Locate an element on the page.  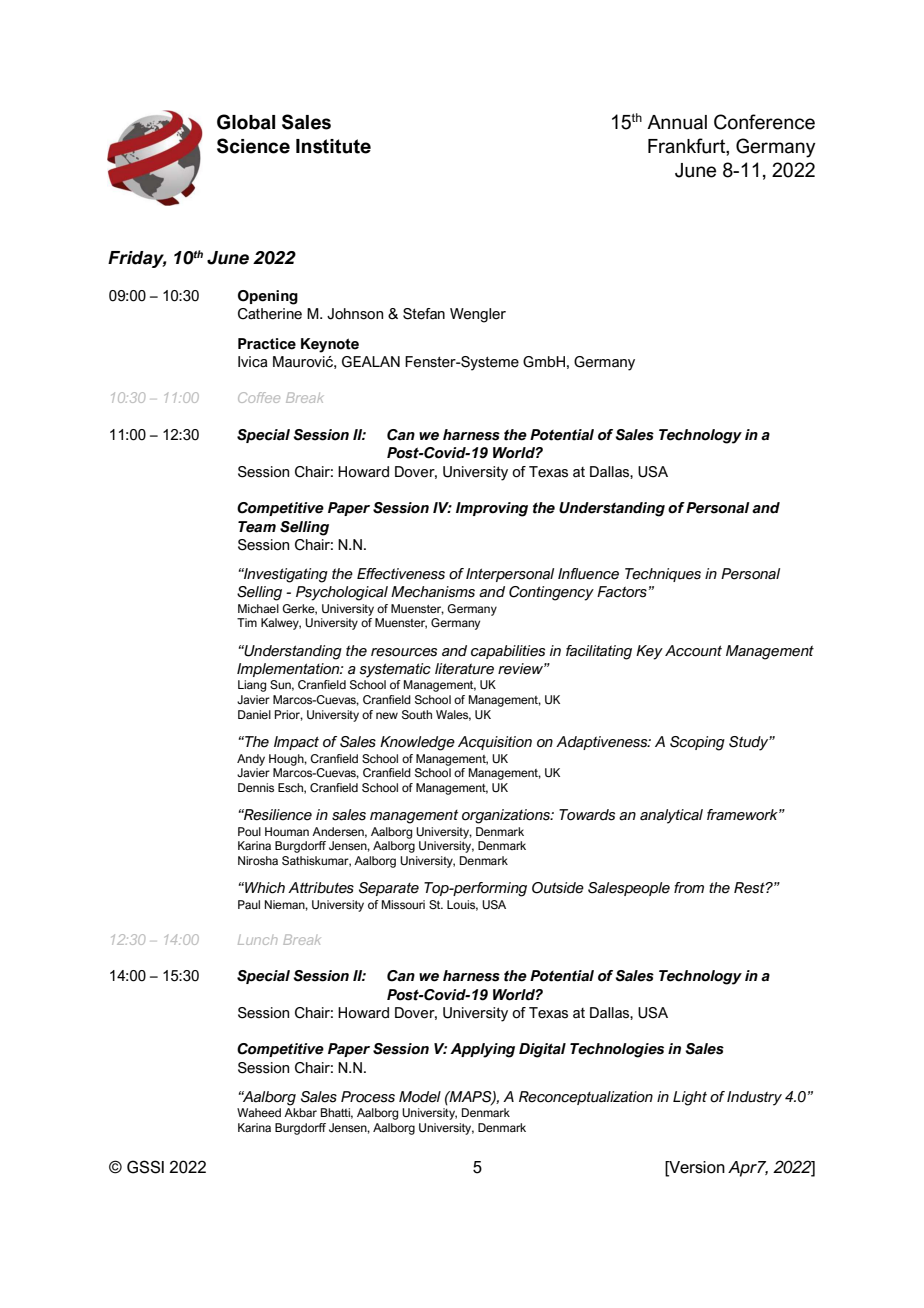
Akbar is located at coordinates (300, 1112).
